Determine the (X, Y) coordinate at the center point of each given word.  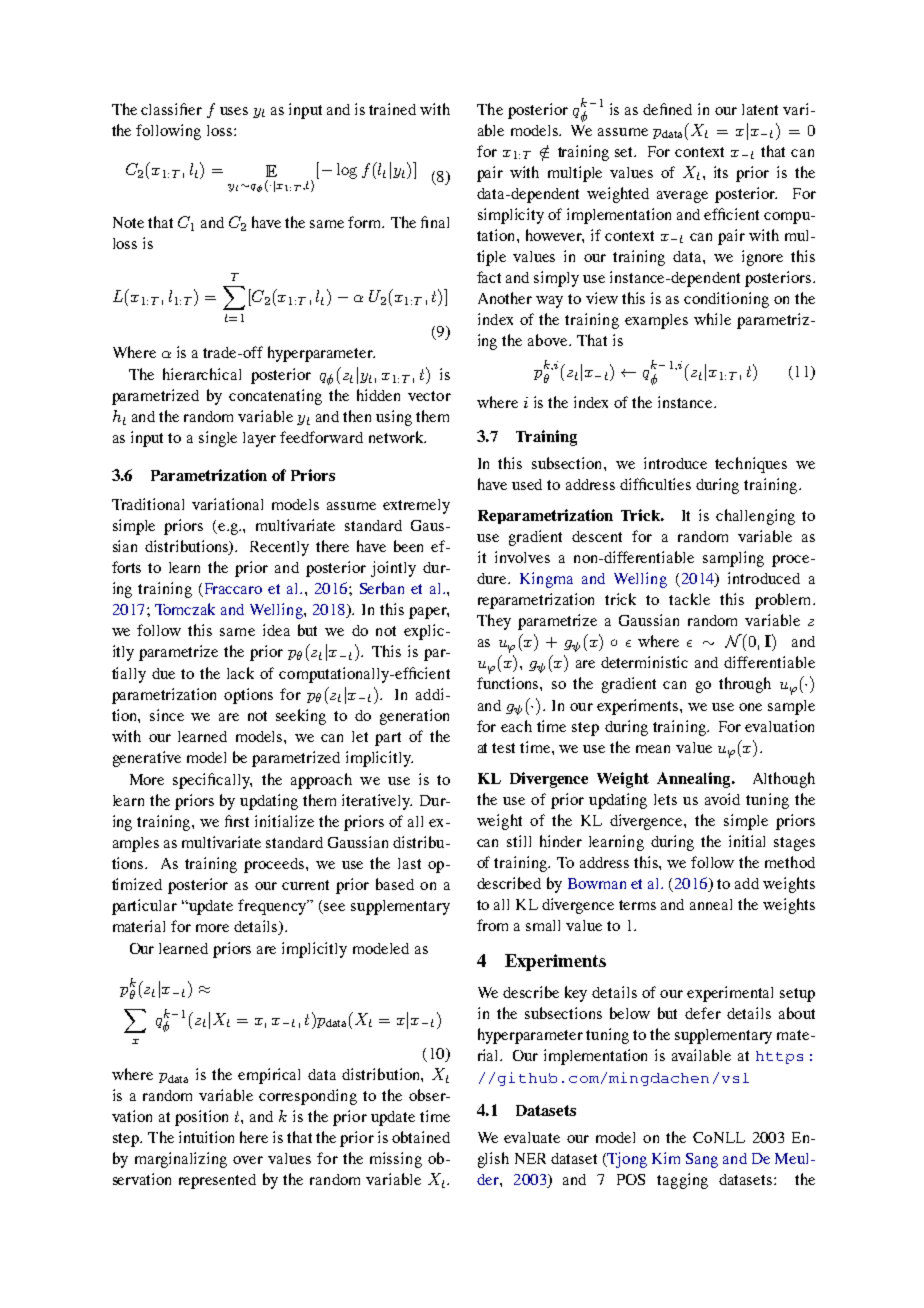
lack (240, 673)
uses (234, 111)
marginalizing (181, 1160)
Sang (702, 1160)
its (721, 172)
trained (392, 109)
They (494, 622)
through (745, 685)
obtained (421, 1137)
